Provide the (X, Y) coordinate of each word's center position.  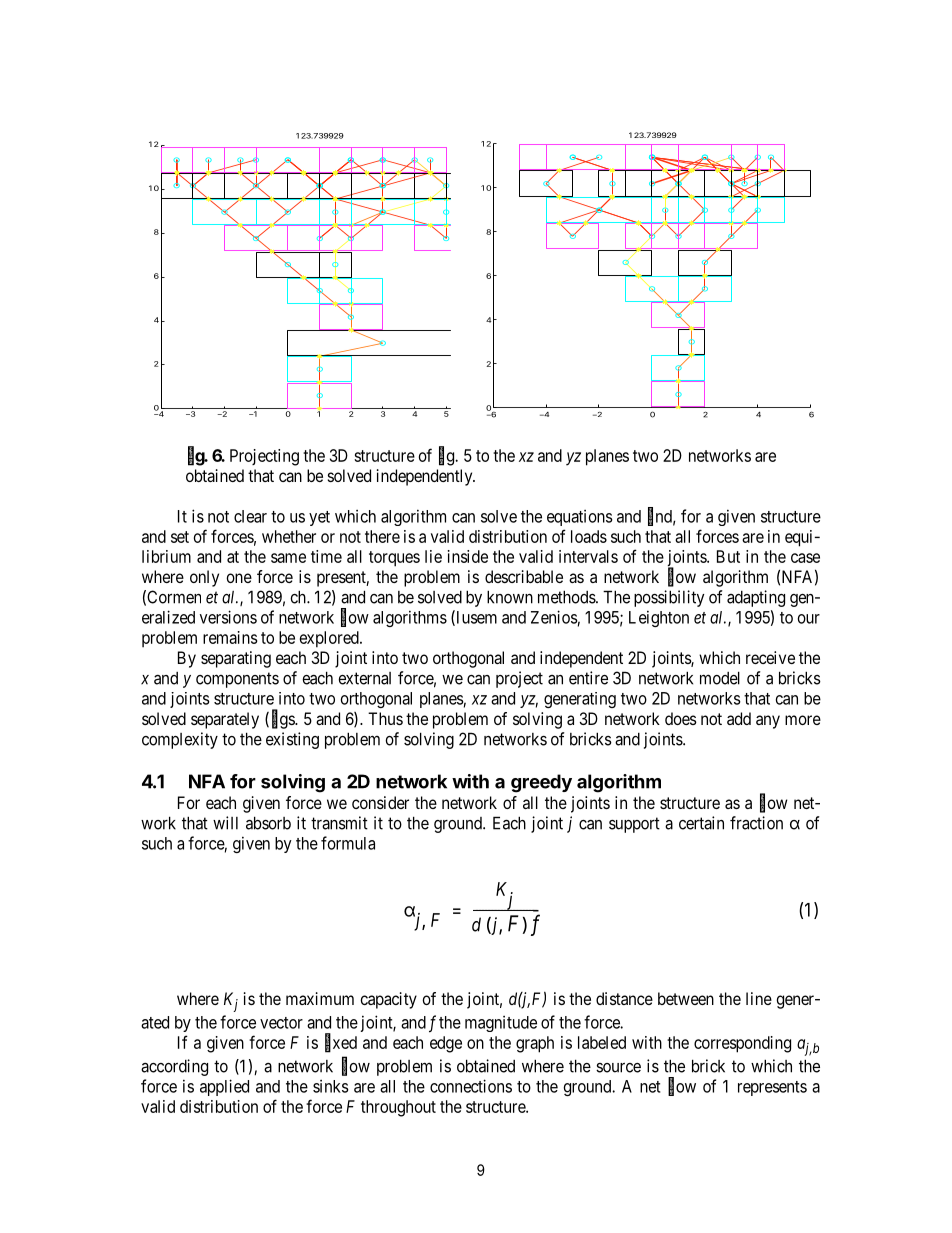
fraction (756, 823)
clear (250, 516)
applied (224, 1087)
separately (225, 720)
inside (468, 556)
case (805, 558)
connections (471, 1086)
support (634, 825)
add (739, 718)
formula (348, 843)
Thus (385, 718)
